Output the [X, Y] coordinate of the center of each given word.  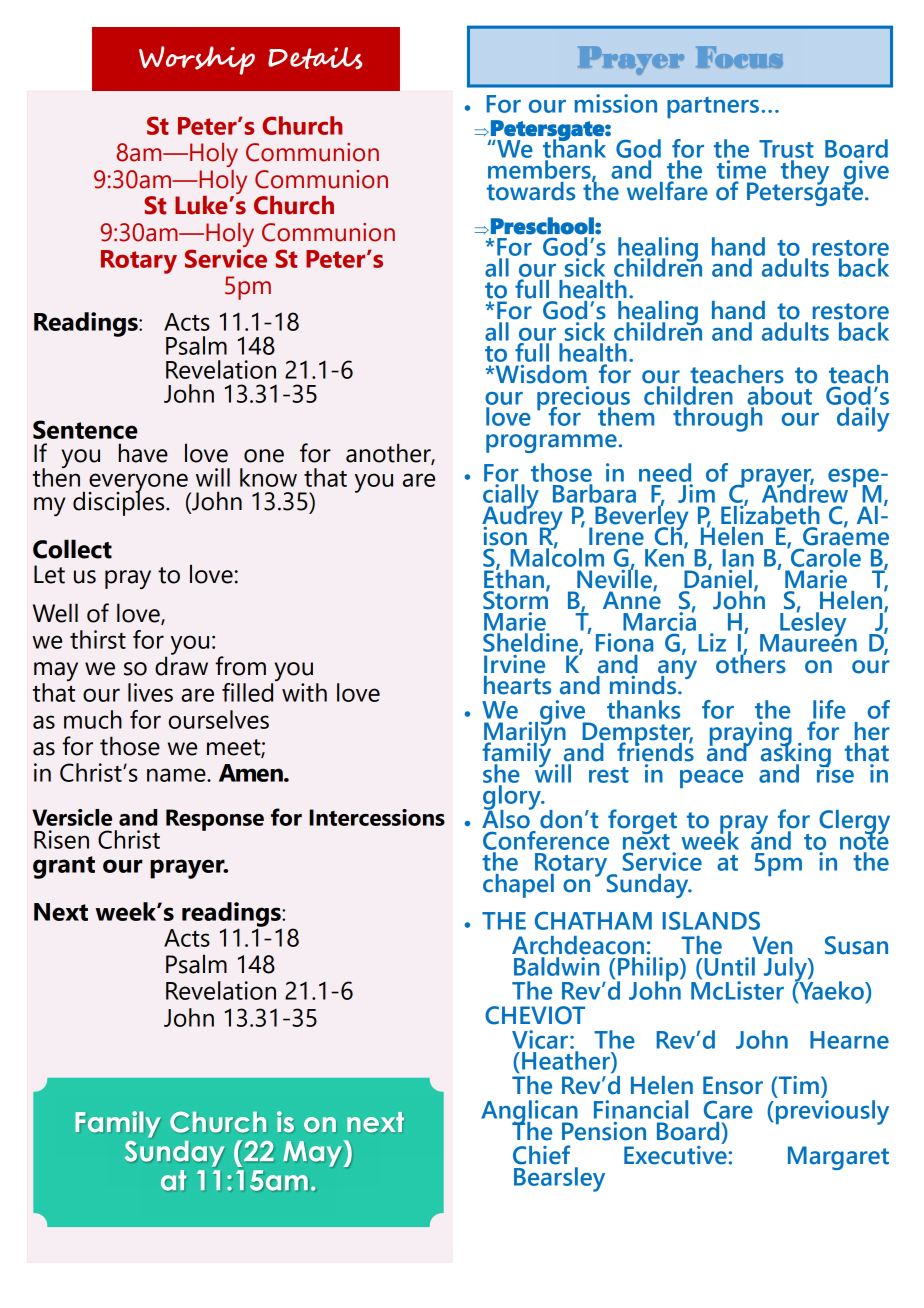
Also [507, 818]
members [540, 170]
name [177, 775]
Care [728, 1109]
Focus [739, 57]
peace [711, 779]
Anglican [529, 1113]
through [717, 419]
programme [551, 443]
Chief [541, 1155]
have [143, 453]
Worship [197, 60]
